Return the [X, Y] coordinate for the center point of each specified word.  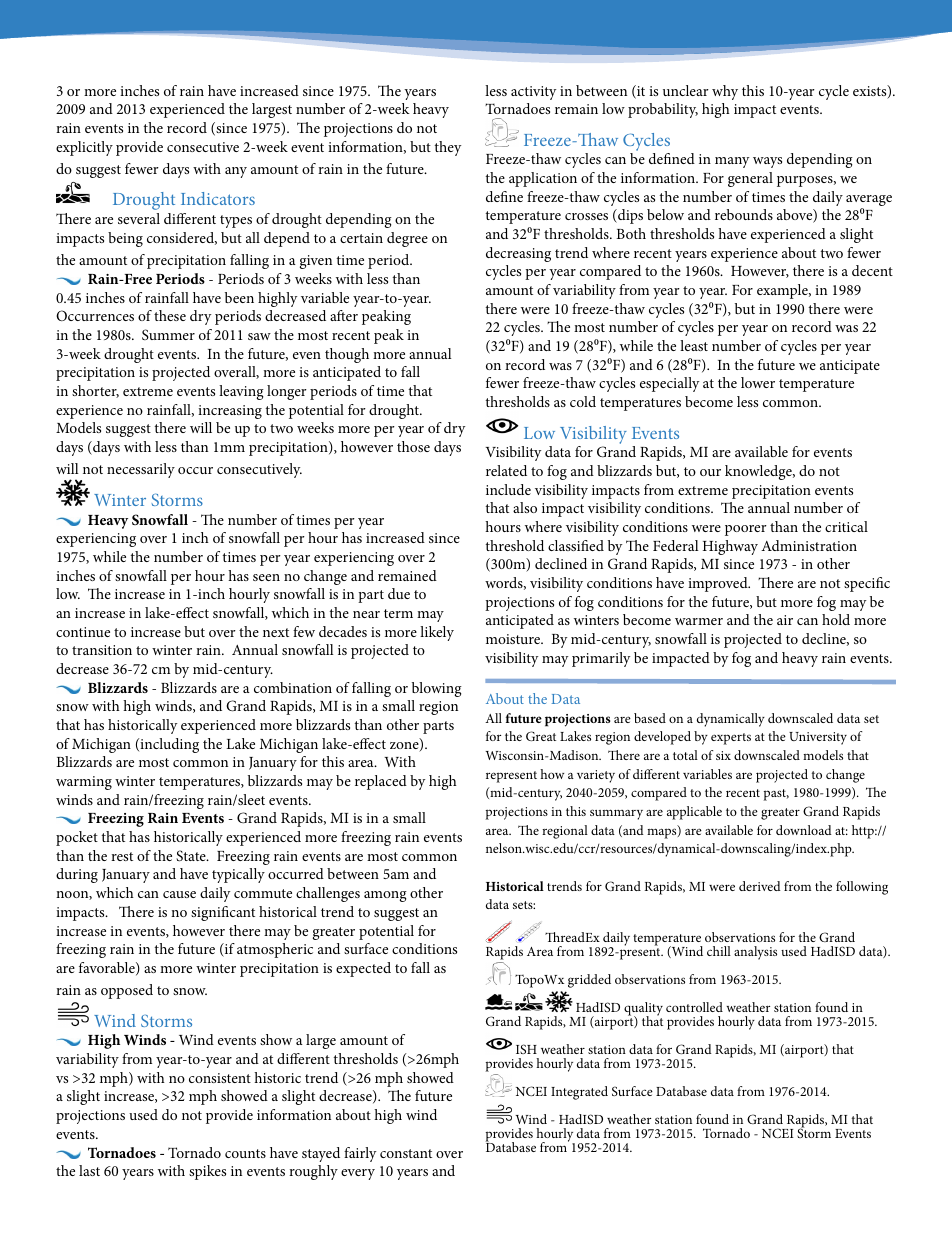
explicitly [84, 148]
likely [437, 633]
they [448, 148]
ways [767, 162]
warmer [699, 621]
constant [406, 1153]
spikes [207, 1172]
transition [102, 650]
